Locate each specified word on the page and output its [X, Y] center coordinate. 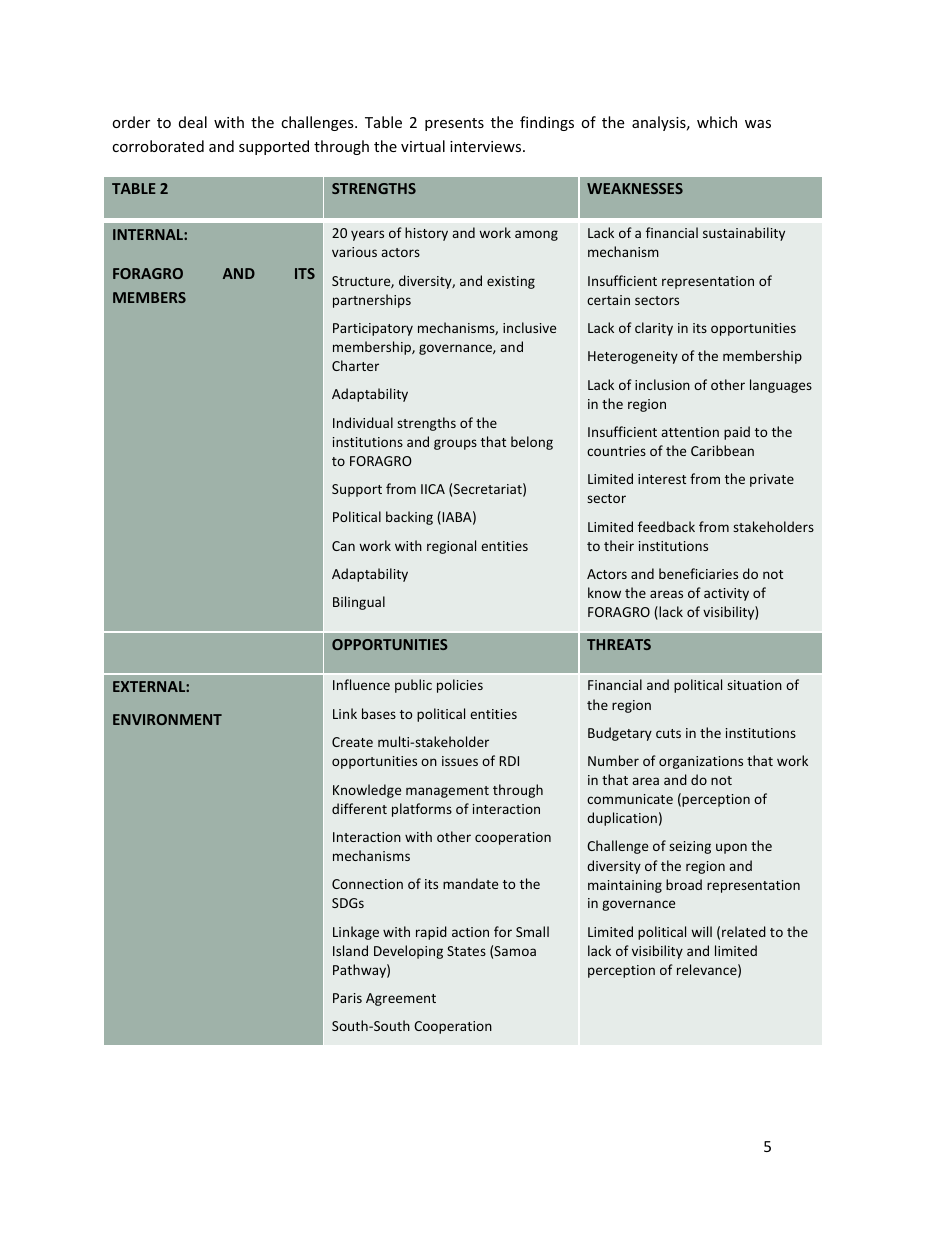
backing [409, 518]
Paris [347, 998]
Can [343, 546]
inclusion [662, 384]
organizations [701, 762]
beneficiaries [698, 573]
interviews [487, 146]
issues [460, 761]
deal [193, 122]
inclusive [529, 327]
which [717, 122]
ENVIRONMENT [167, 719]
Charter [355, 365]
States [466, 951]
